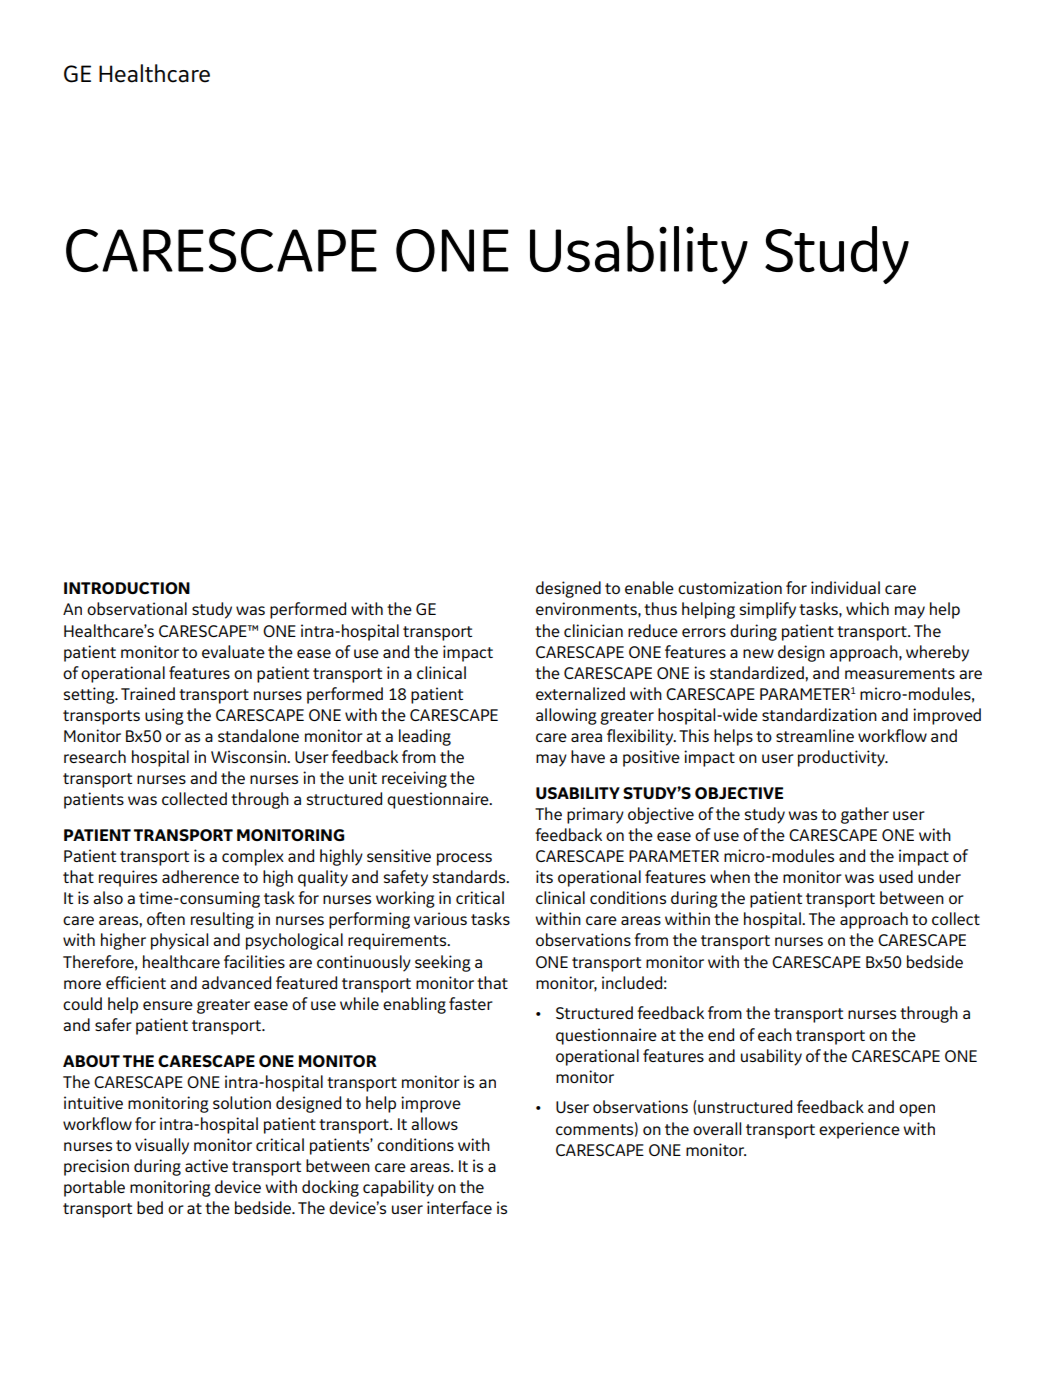 The image size is (1046, 1395). Describe the element at coordinates (593, 630) in the page. I see `clinician` at that location.
